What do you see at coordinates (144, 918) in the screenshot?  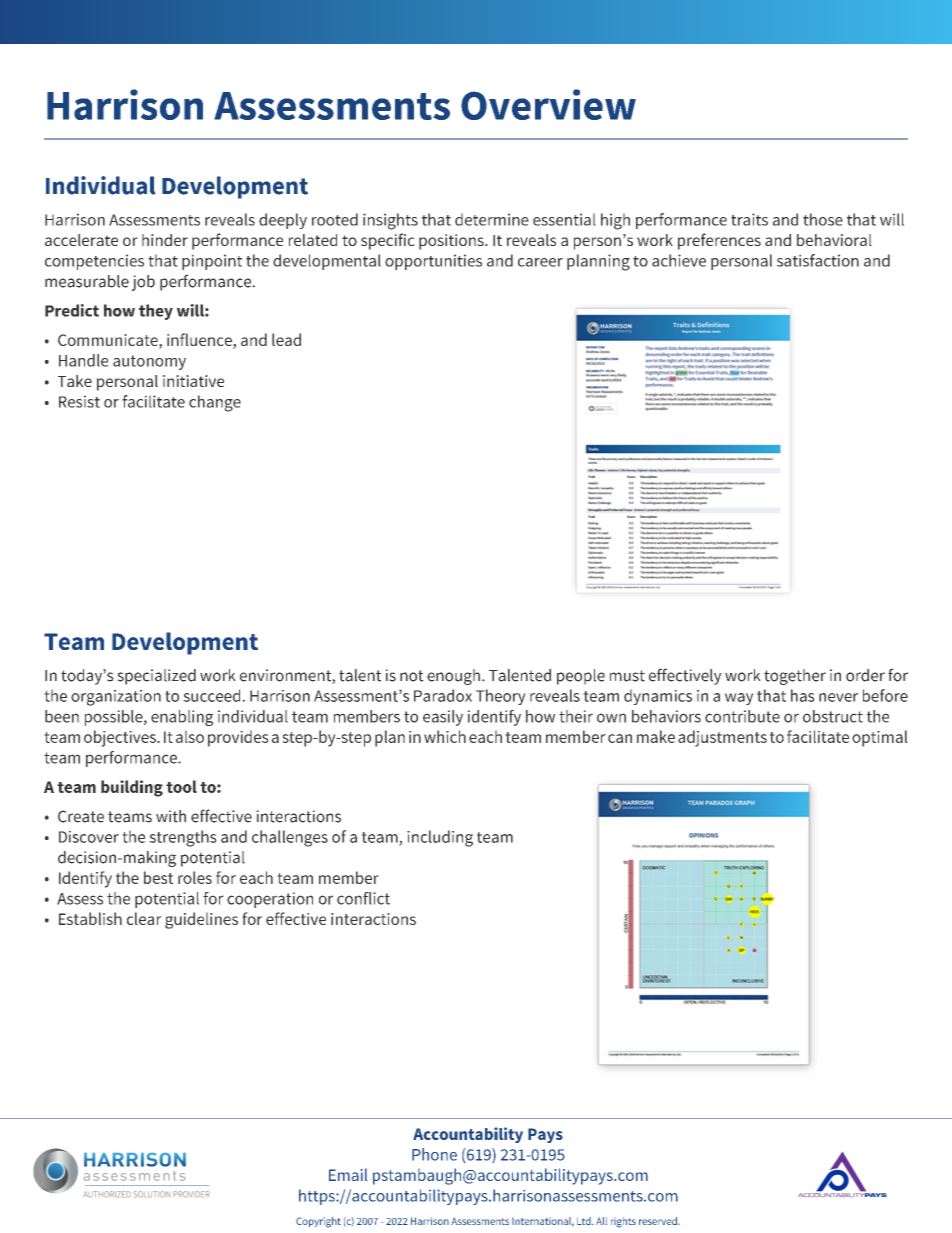 I see `clear` at bounding box center [144, 918].
